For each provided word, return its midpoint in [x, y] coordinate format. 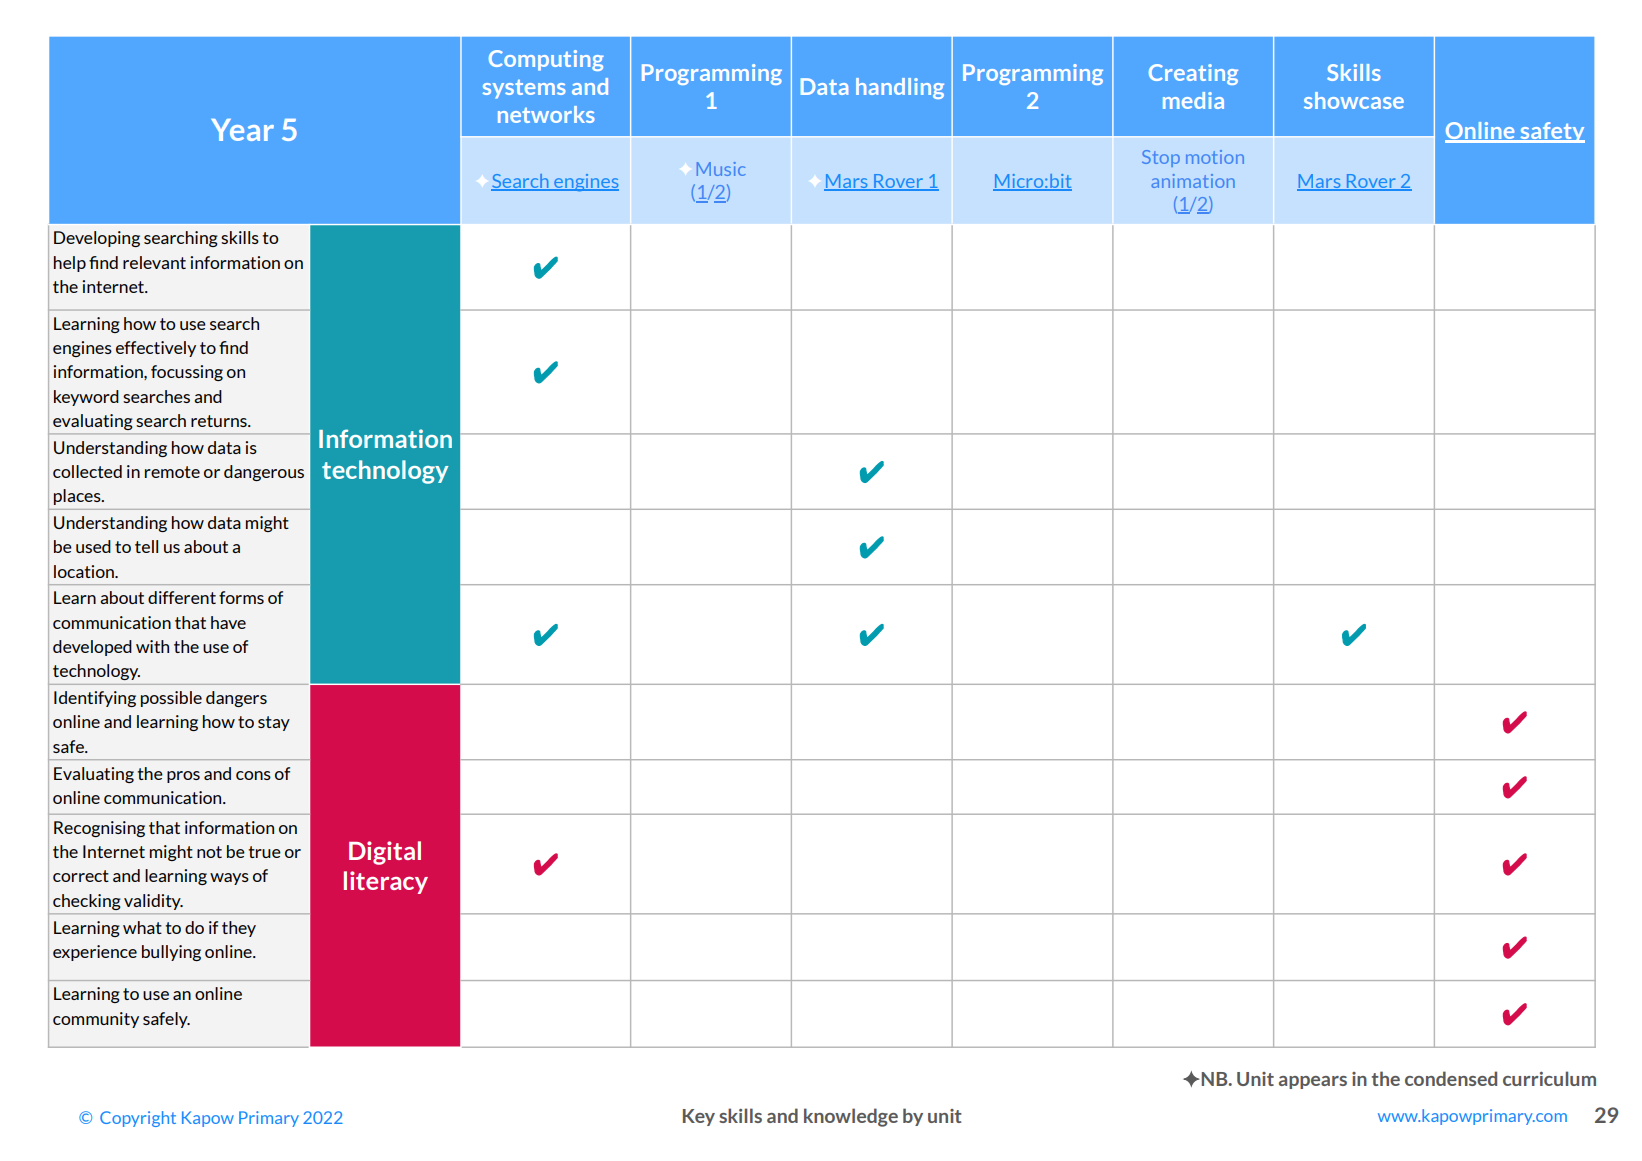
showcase [1354, 100]
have [228, 622]
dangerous [264, 473]
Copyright [138, 1119]
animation [1193, 181]
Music [721, 169]
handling [900, 88]
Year [242, 130]
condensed [1451, 1078]
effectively [156, 349]
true [264, 852]
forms [241, 597]
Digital [385, 853]
